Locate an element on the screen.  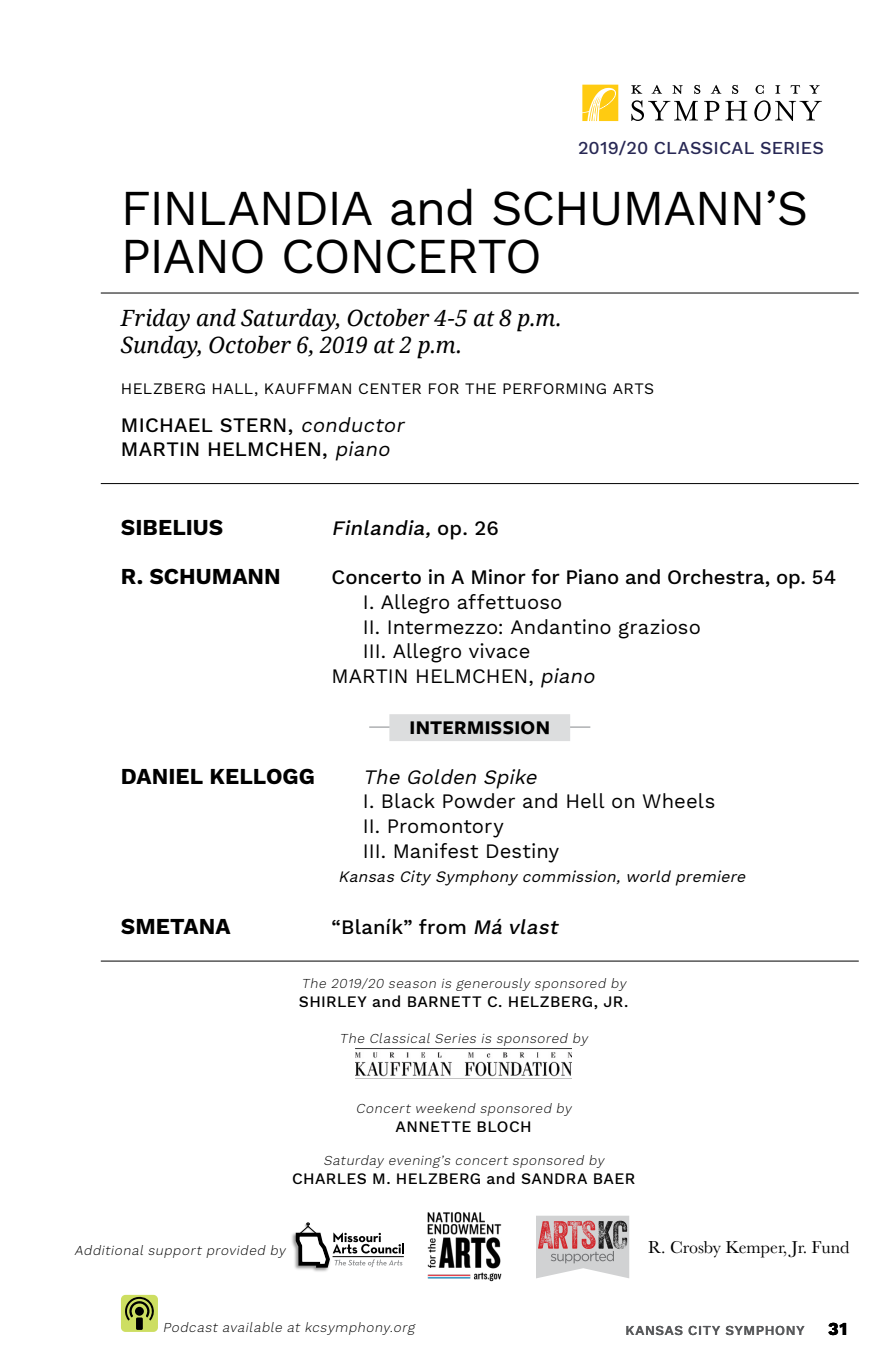
Powder is located at coordinates (479, 800).
